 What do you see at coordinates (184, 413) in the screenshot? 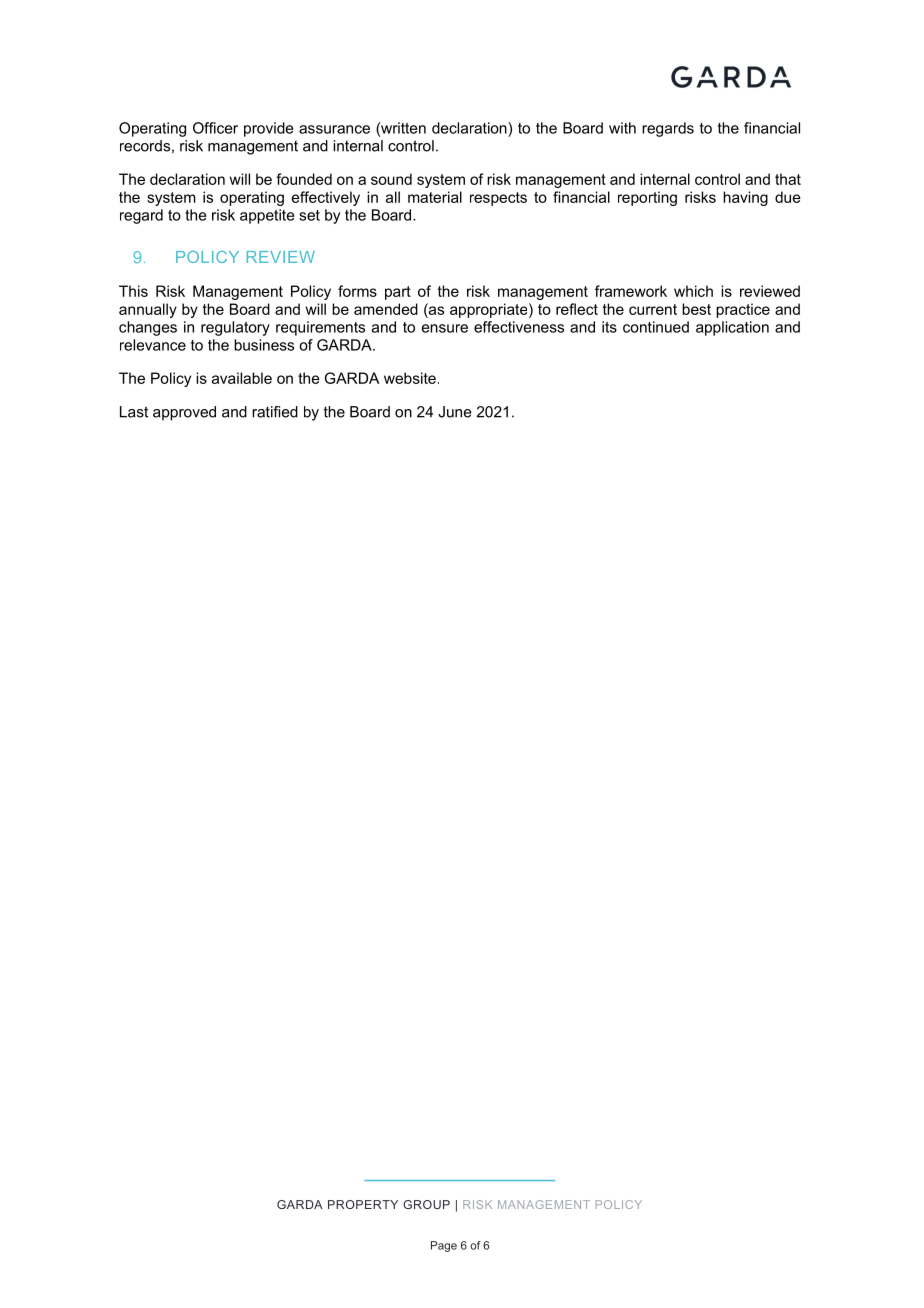
I see `approved` at bounding box center [184, 413].
